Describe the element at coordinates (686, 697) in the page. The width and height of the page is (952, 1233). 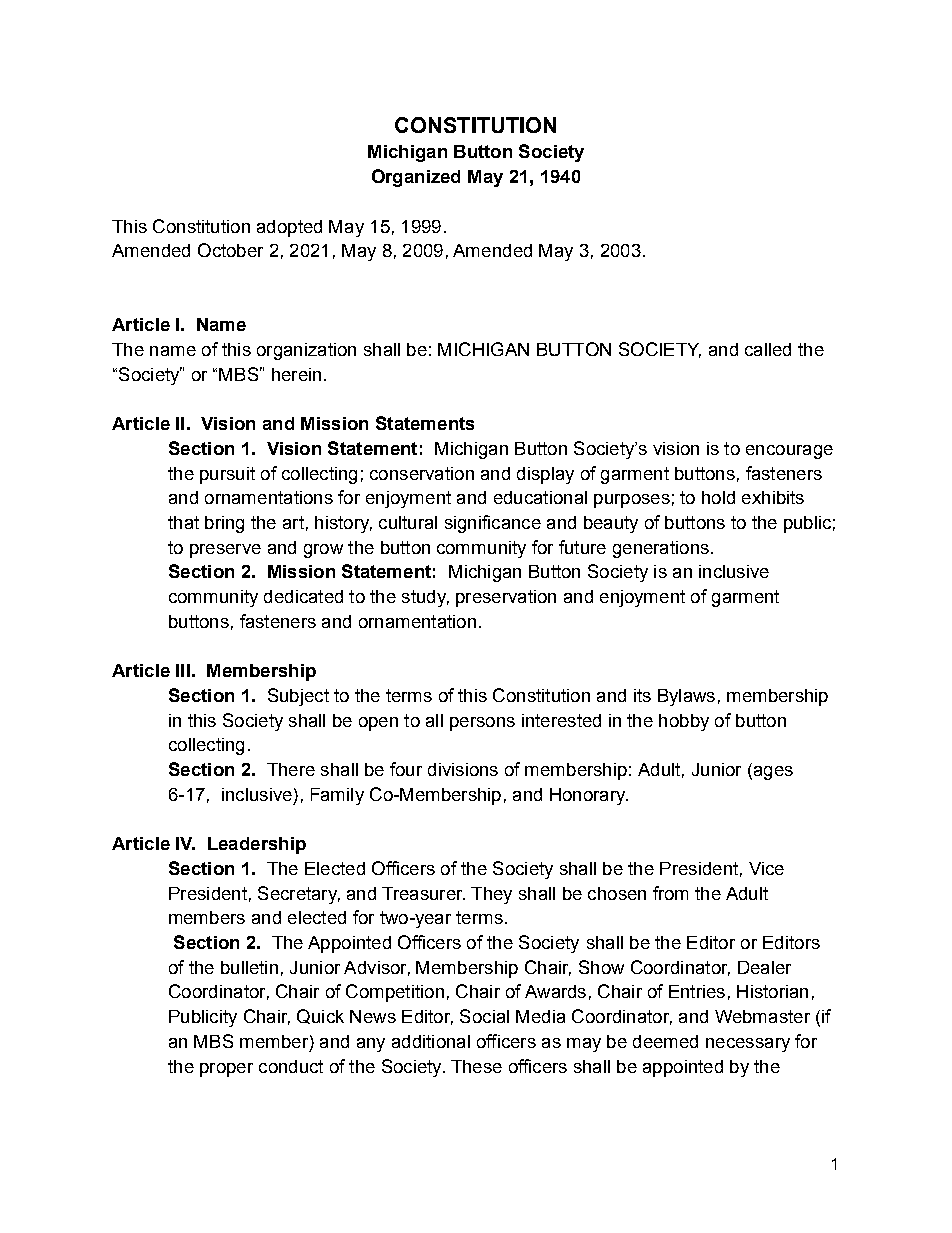
I see `Bylaws` at that location.
